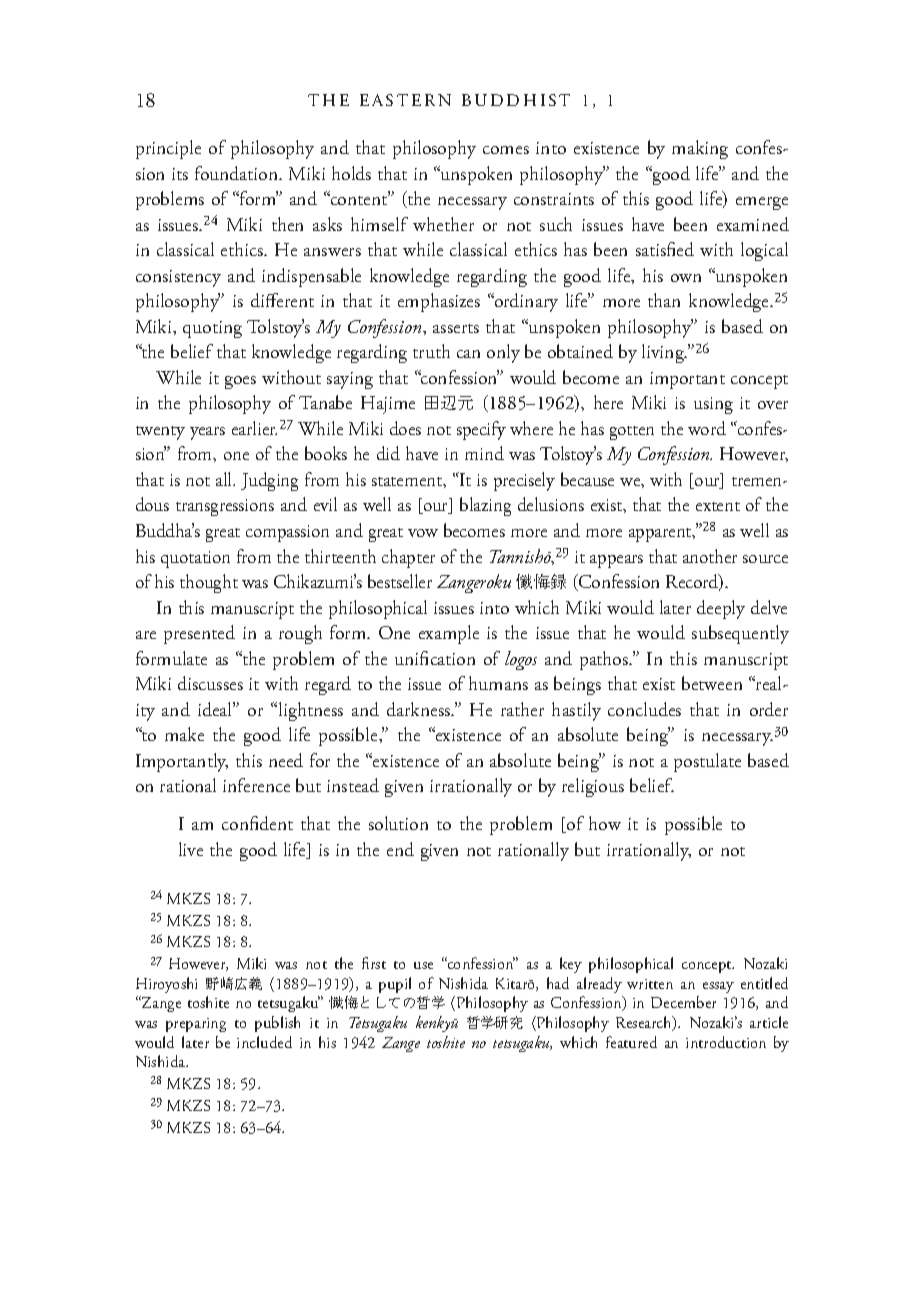  Describe the element at coordinates (710, 556) in the image. I see `another` at that location.
